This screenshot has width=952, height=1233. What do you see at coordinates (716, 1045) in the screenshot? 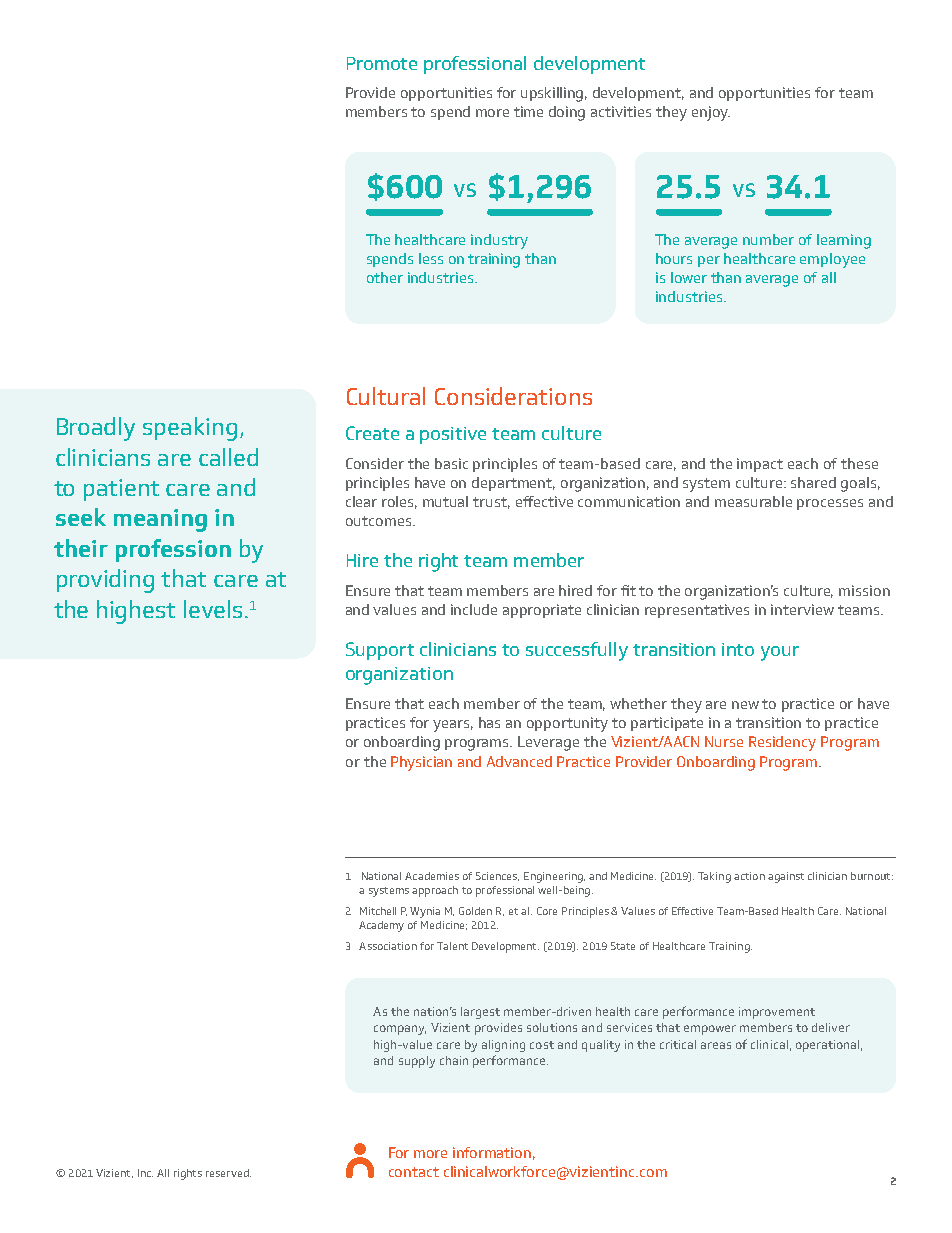
I see `areas` at bounding box center [716, 1045].
